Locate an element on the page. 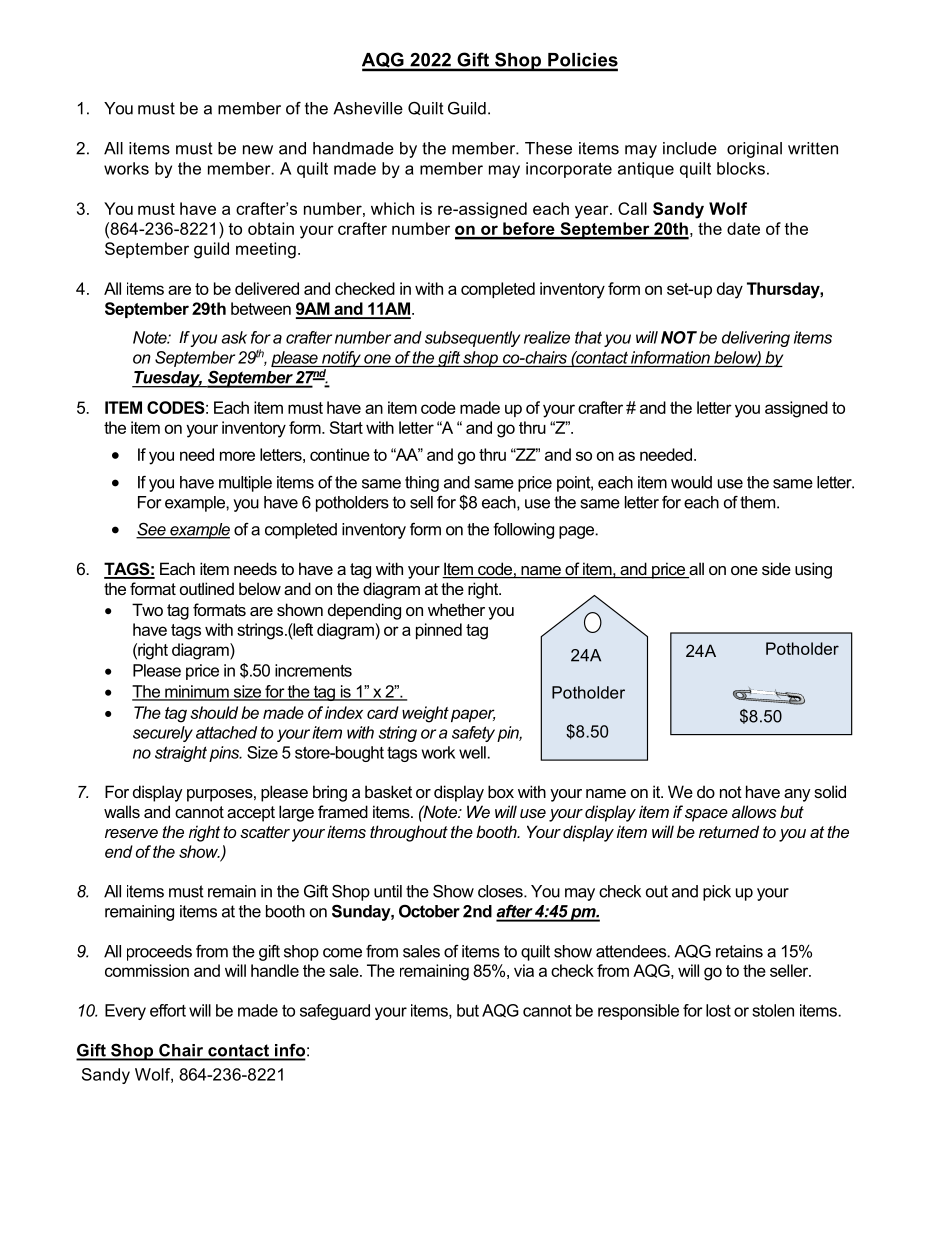 The image size is (952, 1233). side is located at coordinates (776, 568).
